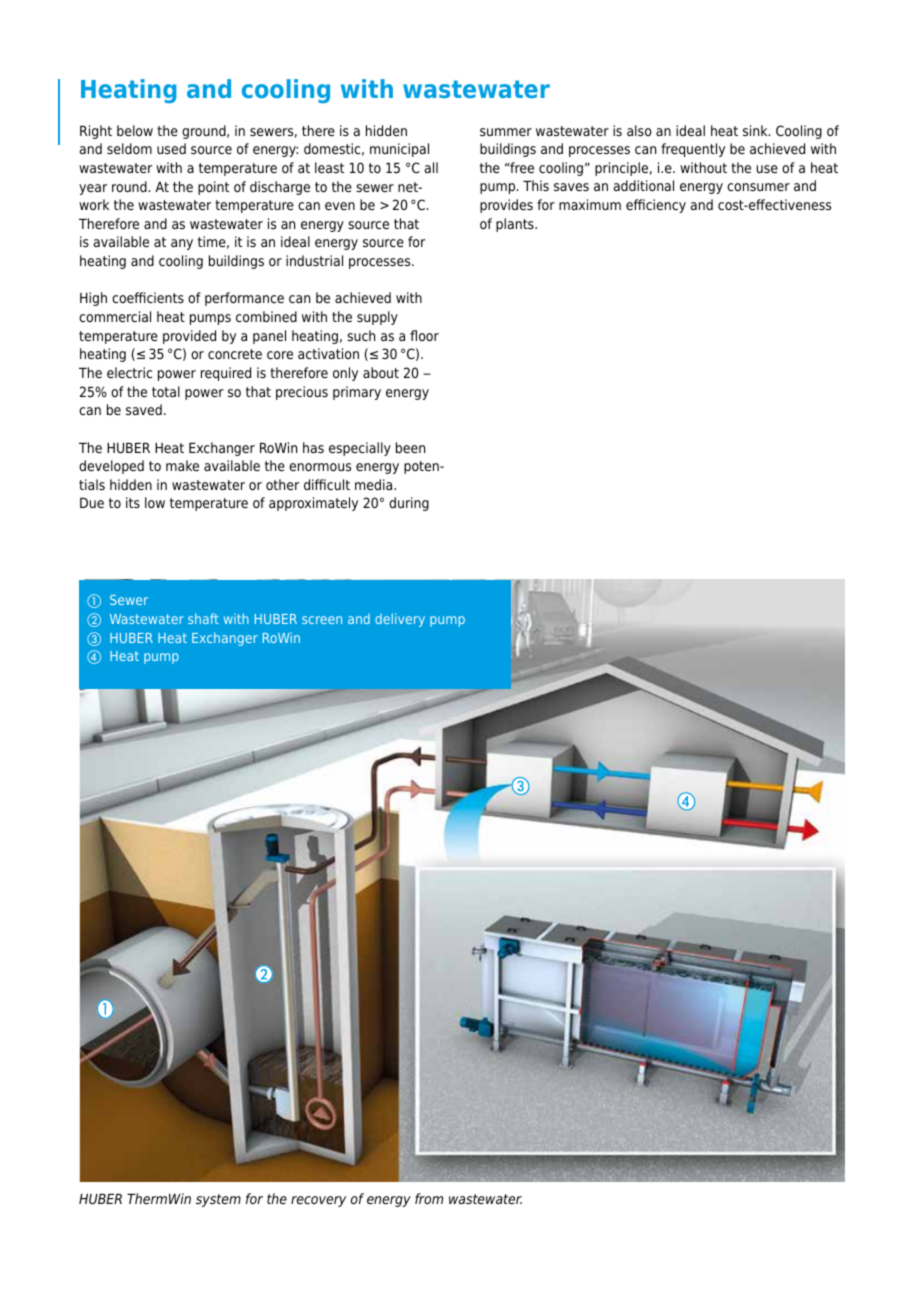 The image size is (924, 1308). I want to click on municipal, so click(399, 150).
